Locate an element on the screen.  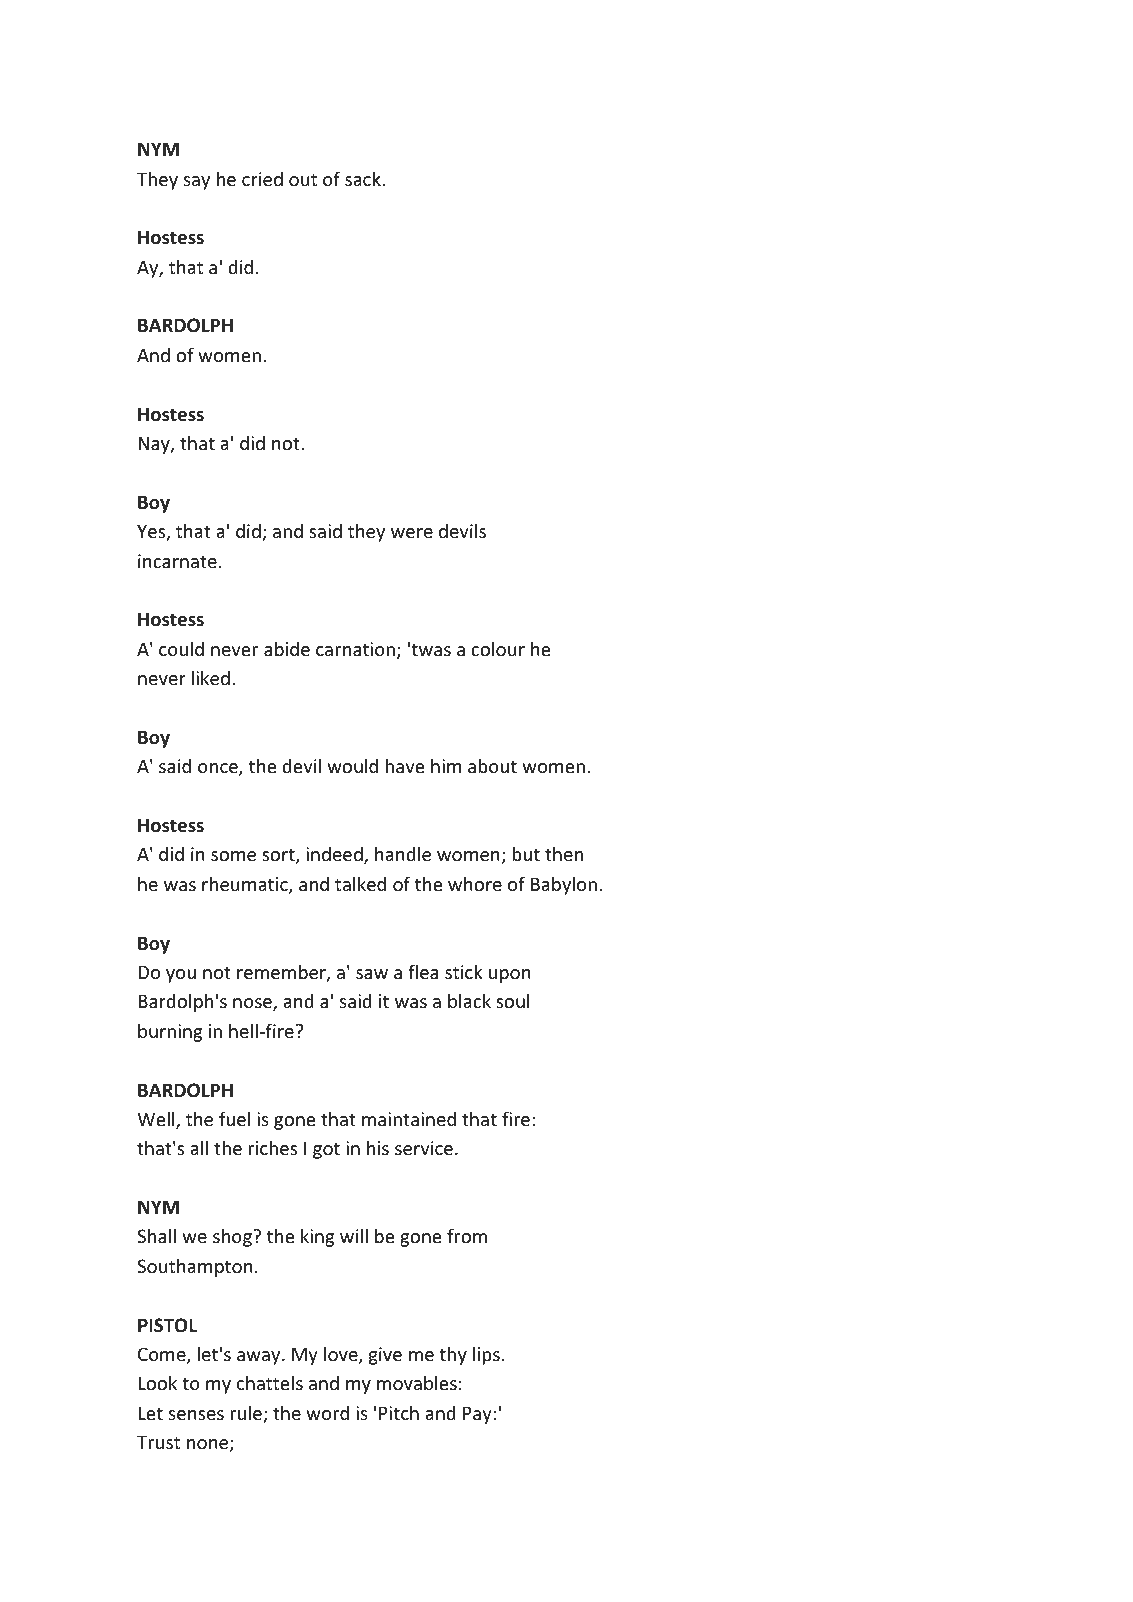
but is located at coordinates (526, 853).
